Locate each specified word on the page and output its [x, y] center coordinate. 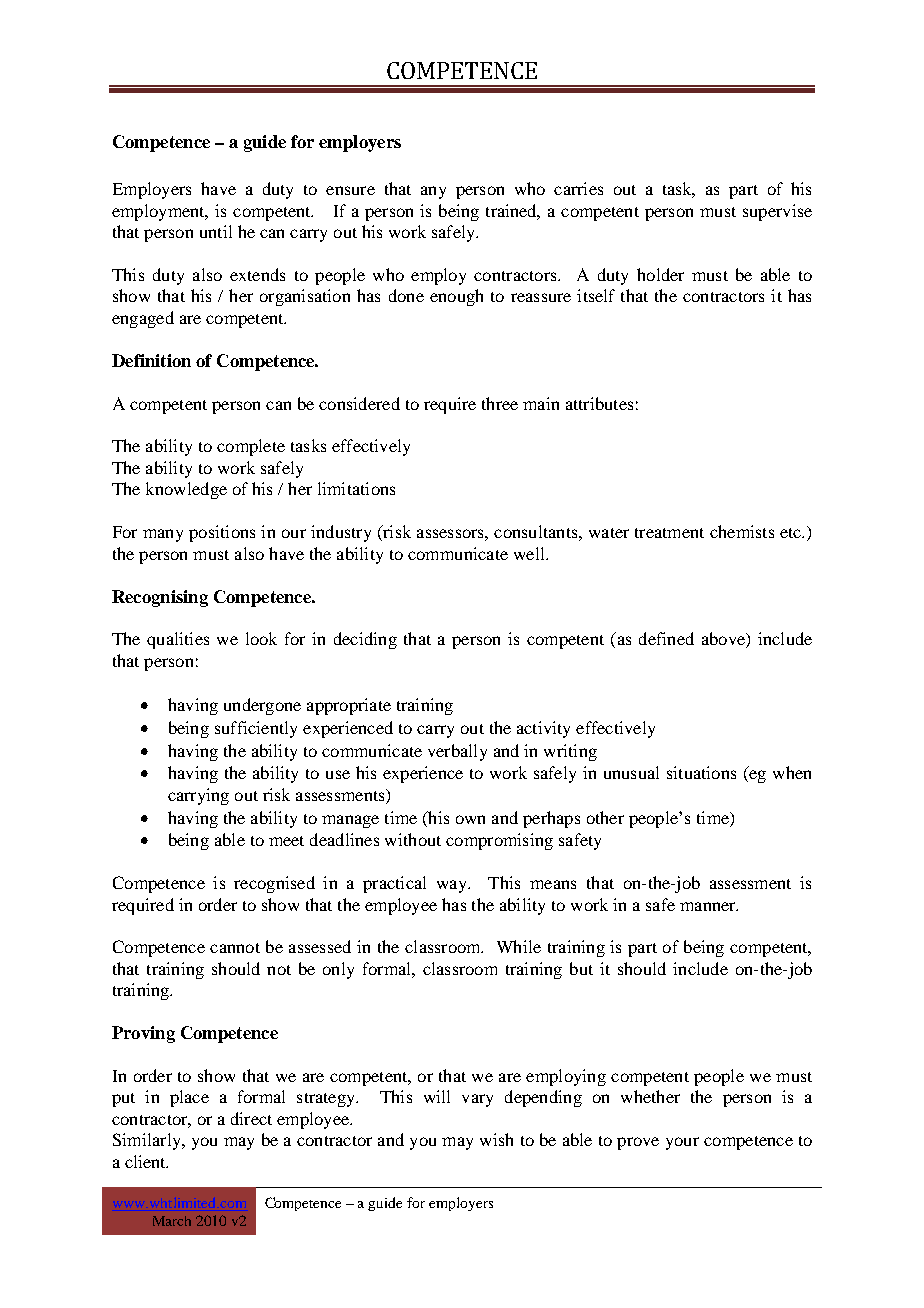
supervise [777, 212]
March [172, 1221]
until [216, 231]
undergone [262, 706]
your [682, 1143]
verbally [457, 752]
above [724, 640]
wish [496, 1139]
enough [456, 297]
